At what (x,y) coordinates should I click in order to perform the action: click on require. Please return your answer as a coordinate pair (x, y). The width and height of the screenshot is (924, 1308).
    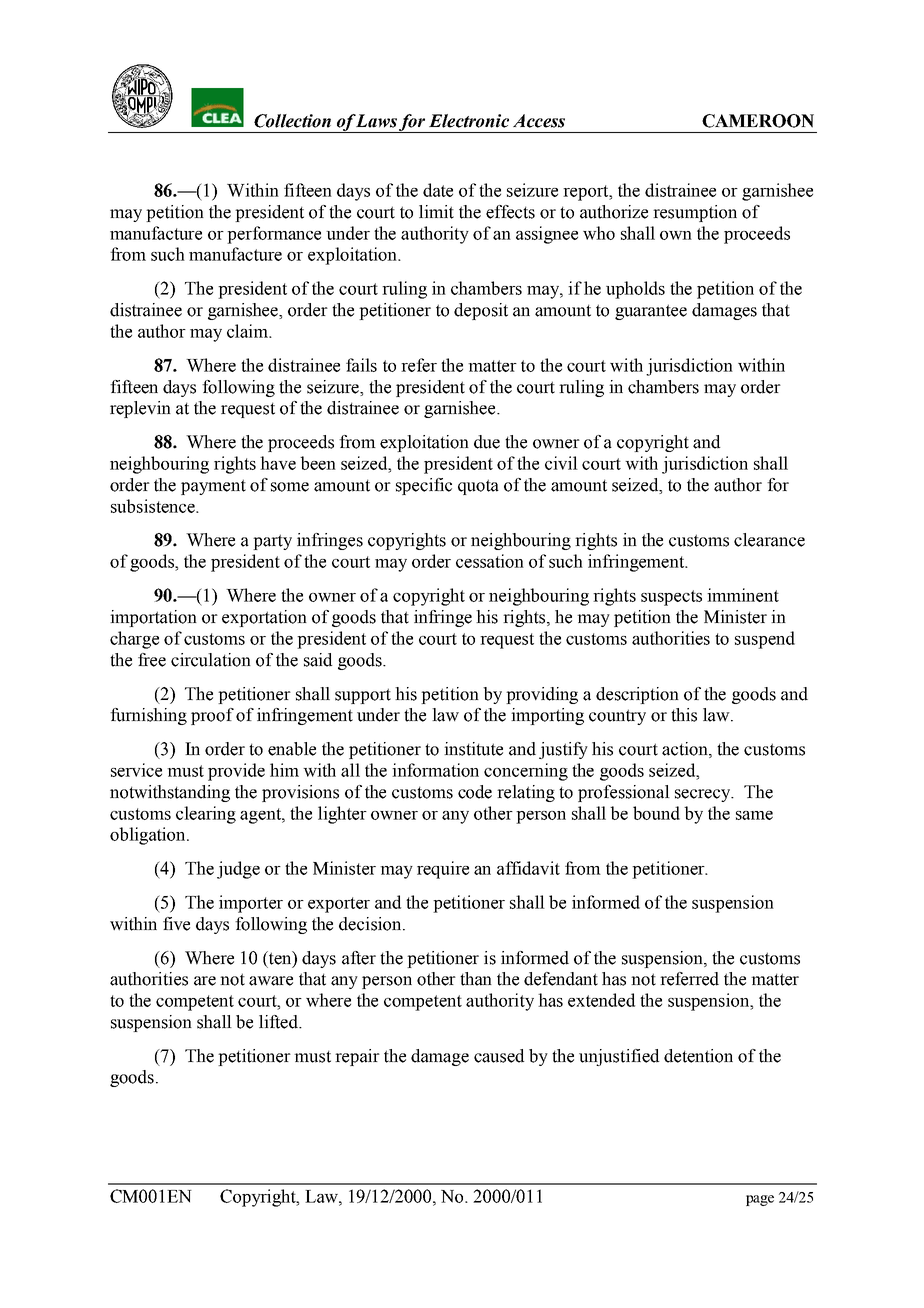
    Looking at the image, I should click on (443, 870).
